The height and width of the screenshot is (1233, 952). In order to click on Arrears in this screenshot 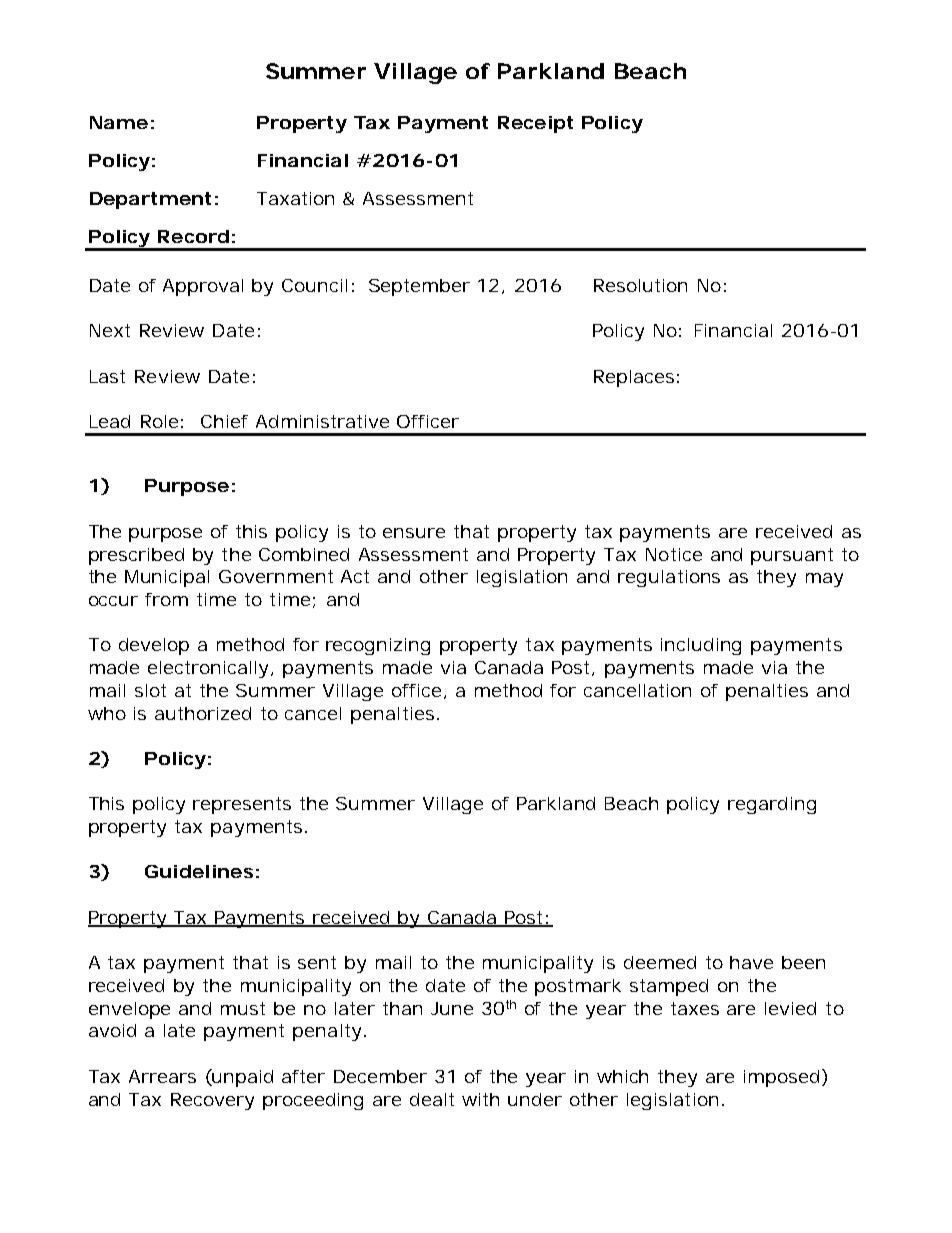, I will do `click(162, 1076)`.
